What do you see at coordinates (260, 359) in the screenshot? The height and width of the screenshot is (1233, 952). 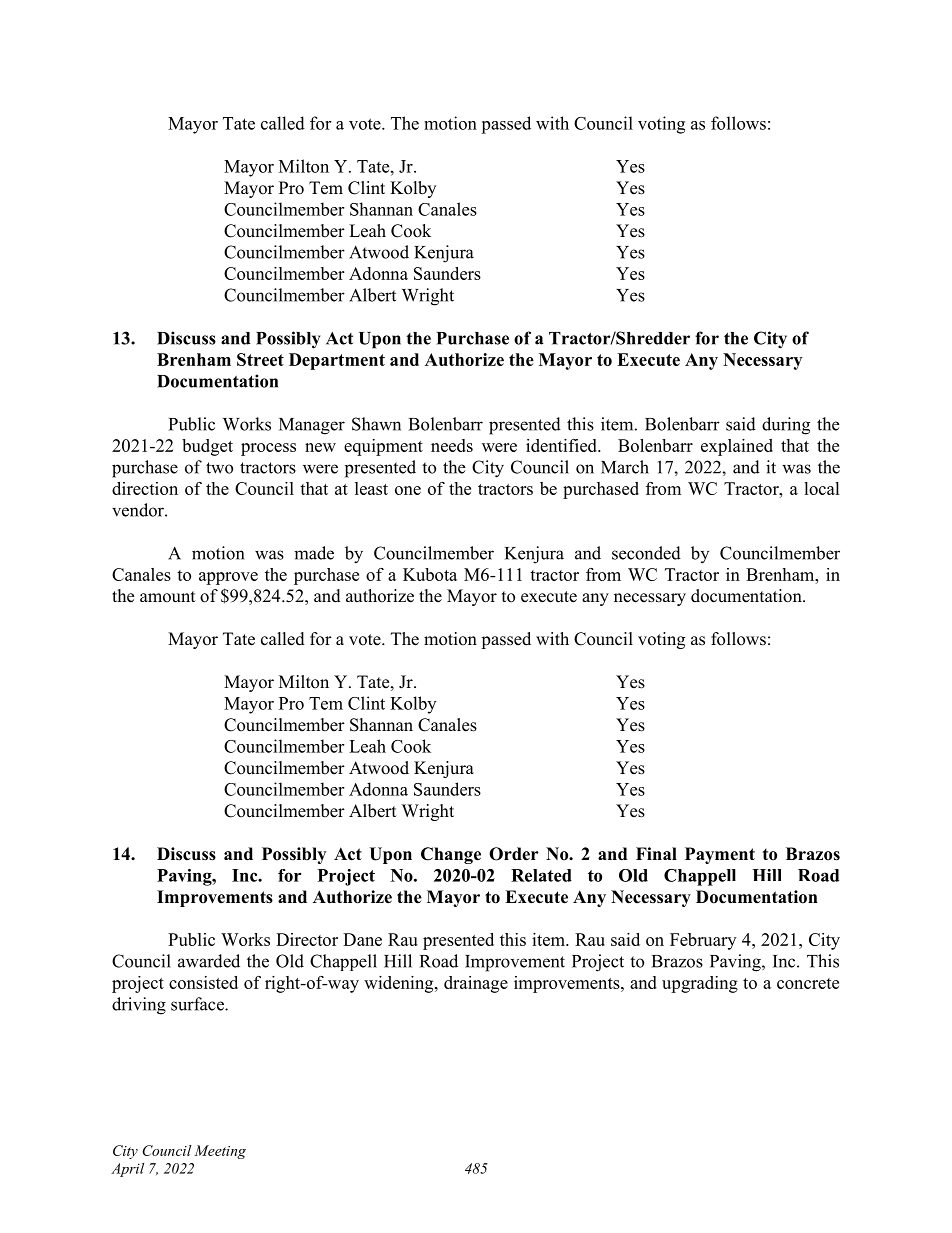 I see `Street` at bounding box center [260, 359].
